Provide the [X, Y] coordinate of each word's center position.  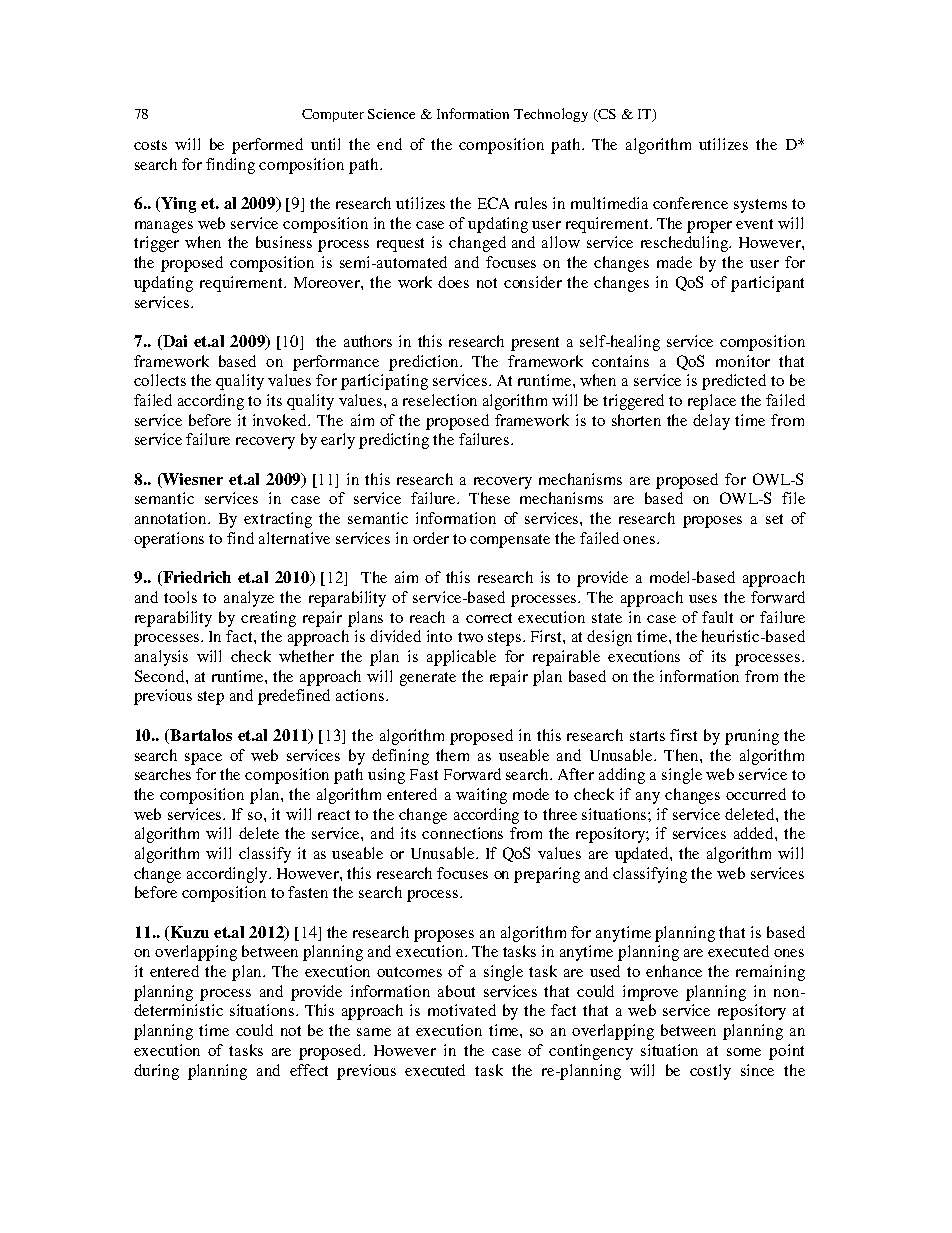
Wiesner [192, 480]
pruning [752, 737]
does [453, 282]
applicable [461, 658]
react [334, 815]
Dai [174, 342]
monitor [743, 361]
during [156, 1072]
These [489, 498]
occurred [756, 794]
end [389, 144]
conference [690, 203]
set [774, 519]
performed [267, 146]
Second [161, 676]
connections [462, 833]
